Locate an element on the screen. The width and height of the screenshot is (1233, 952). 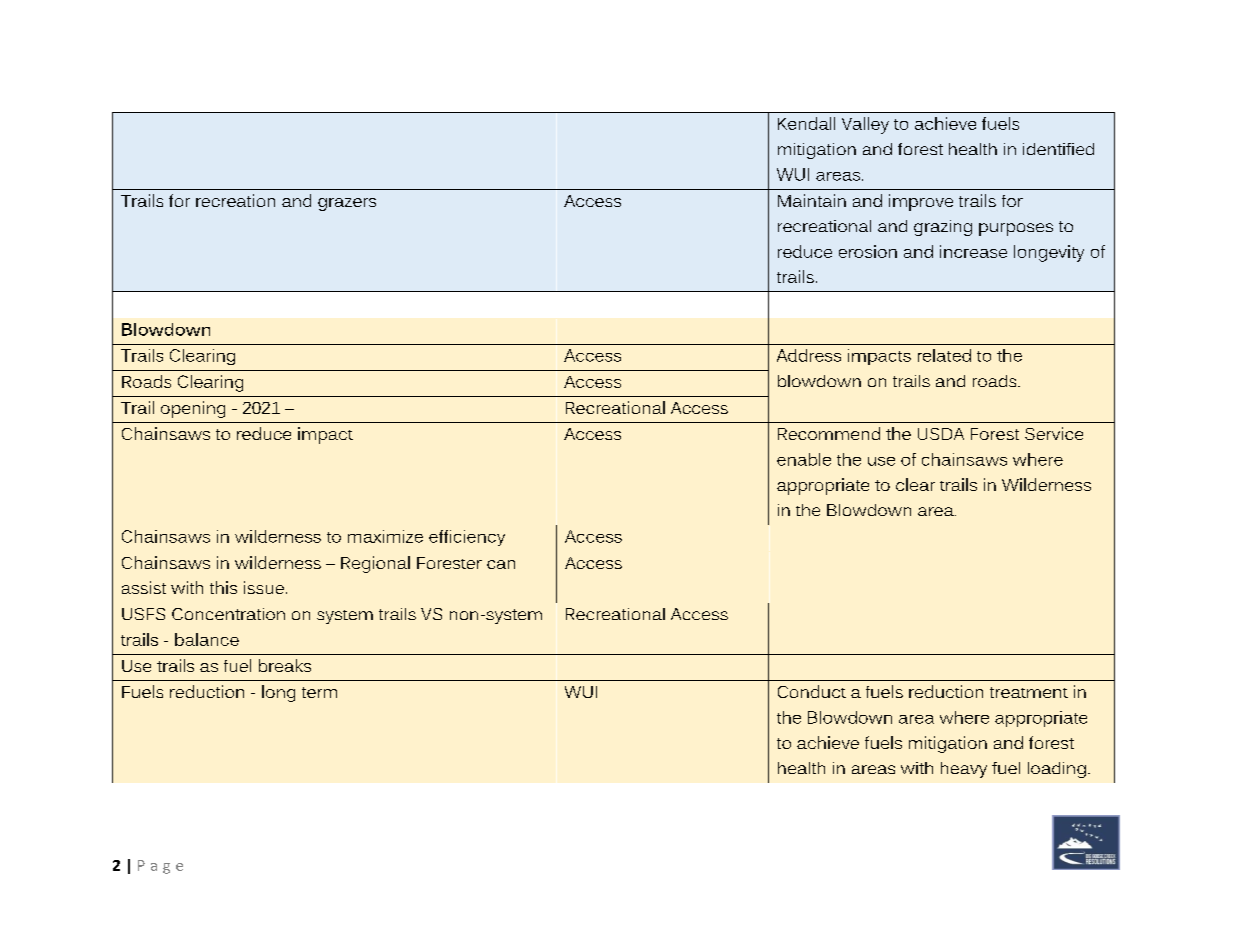
grazers is located at coordinates (347, 204).
